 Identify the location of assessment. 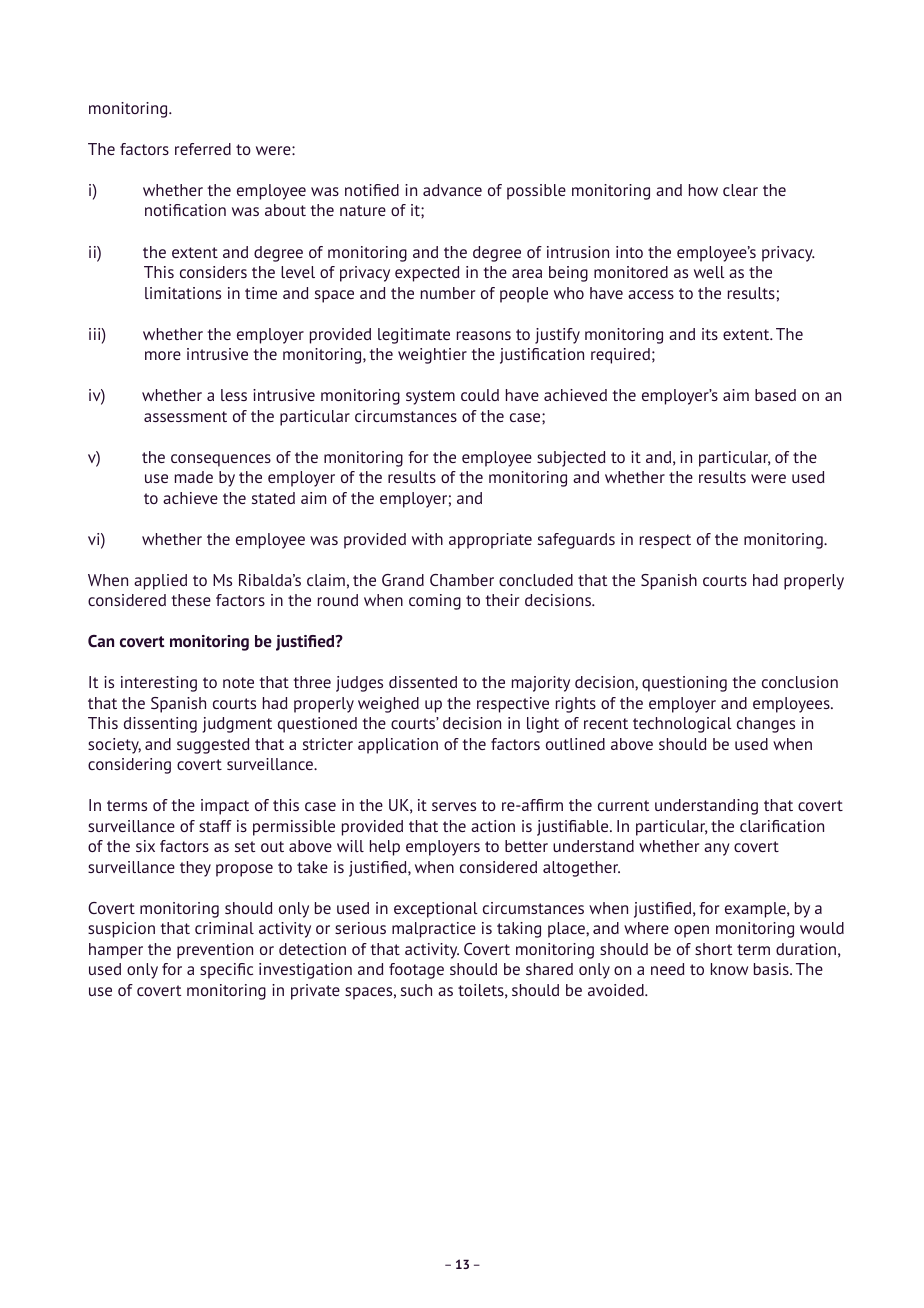
(185, 416).
